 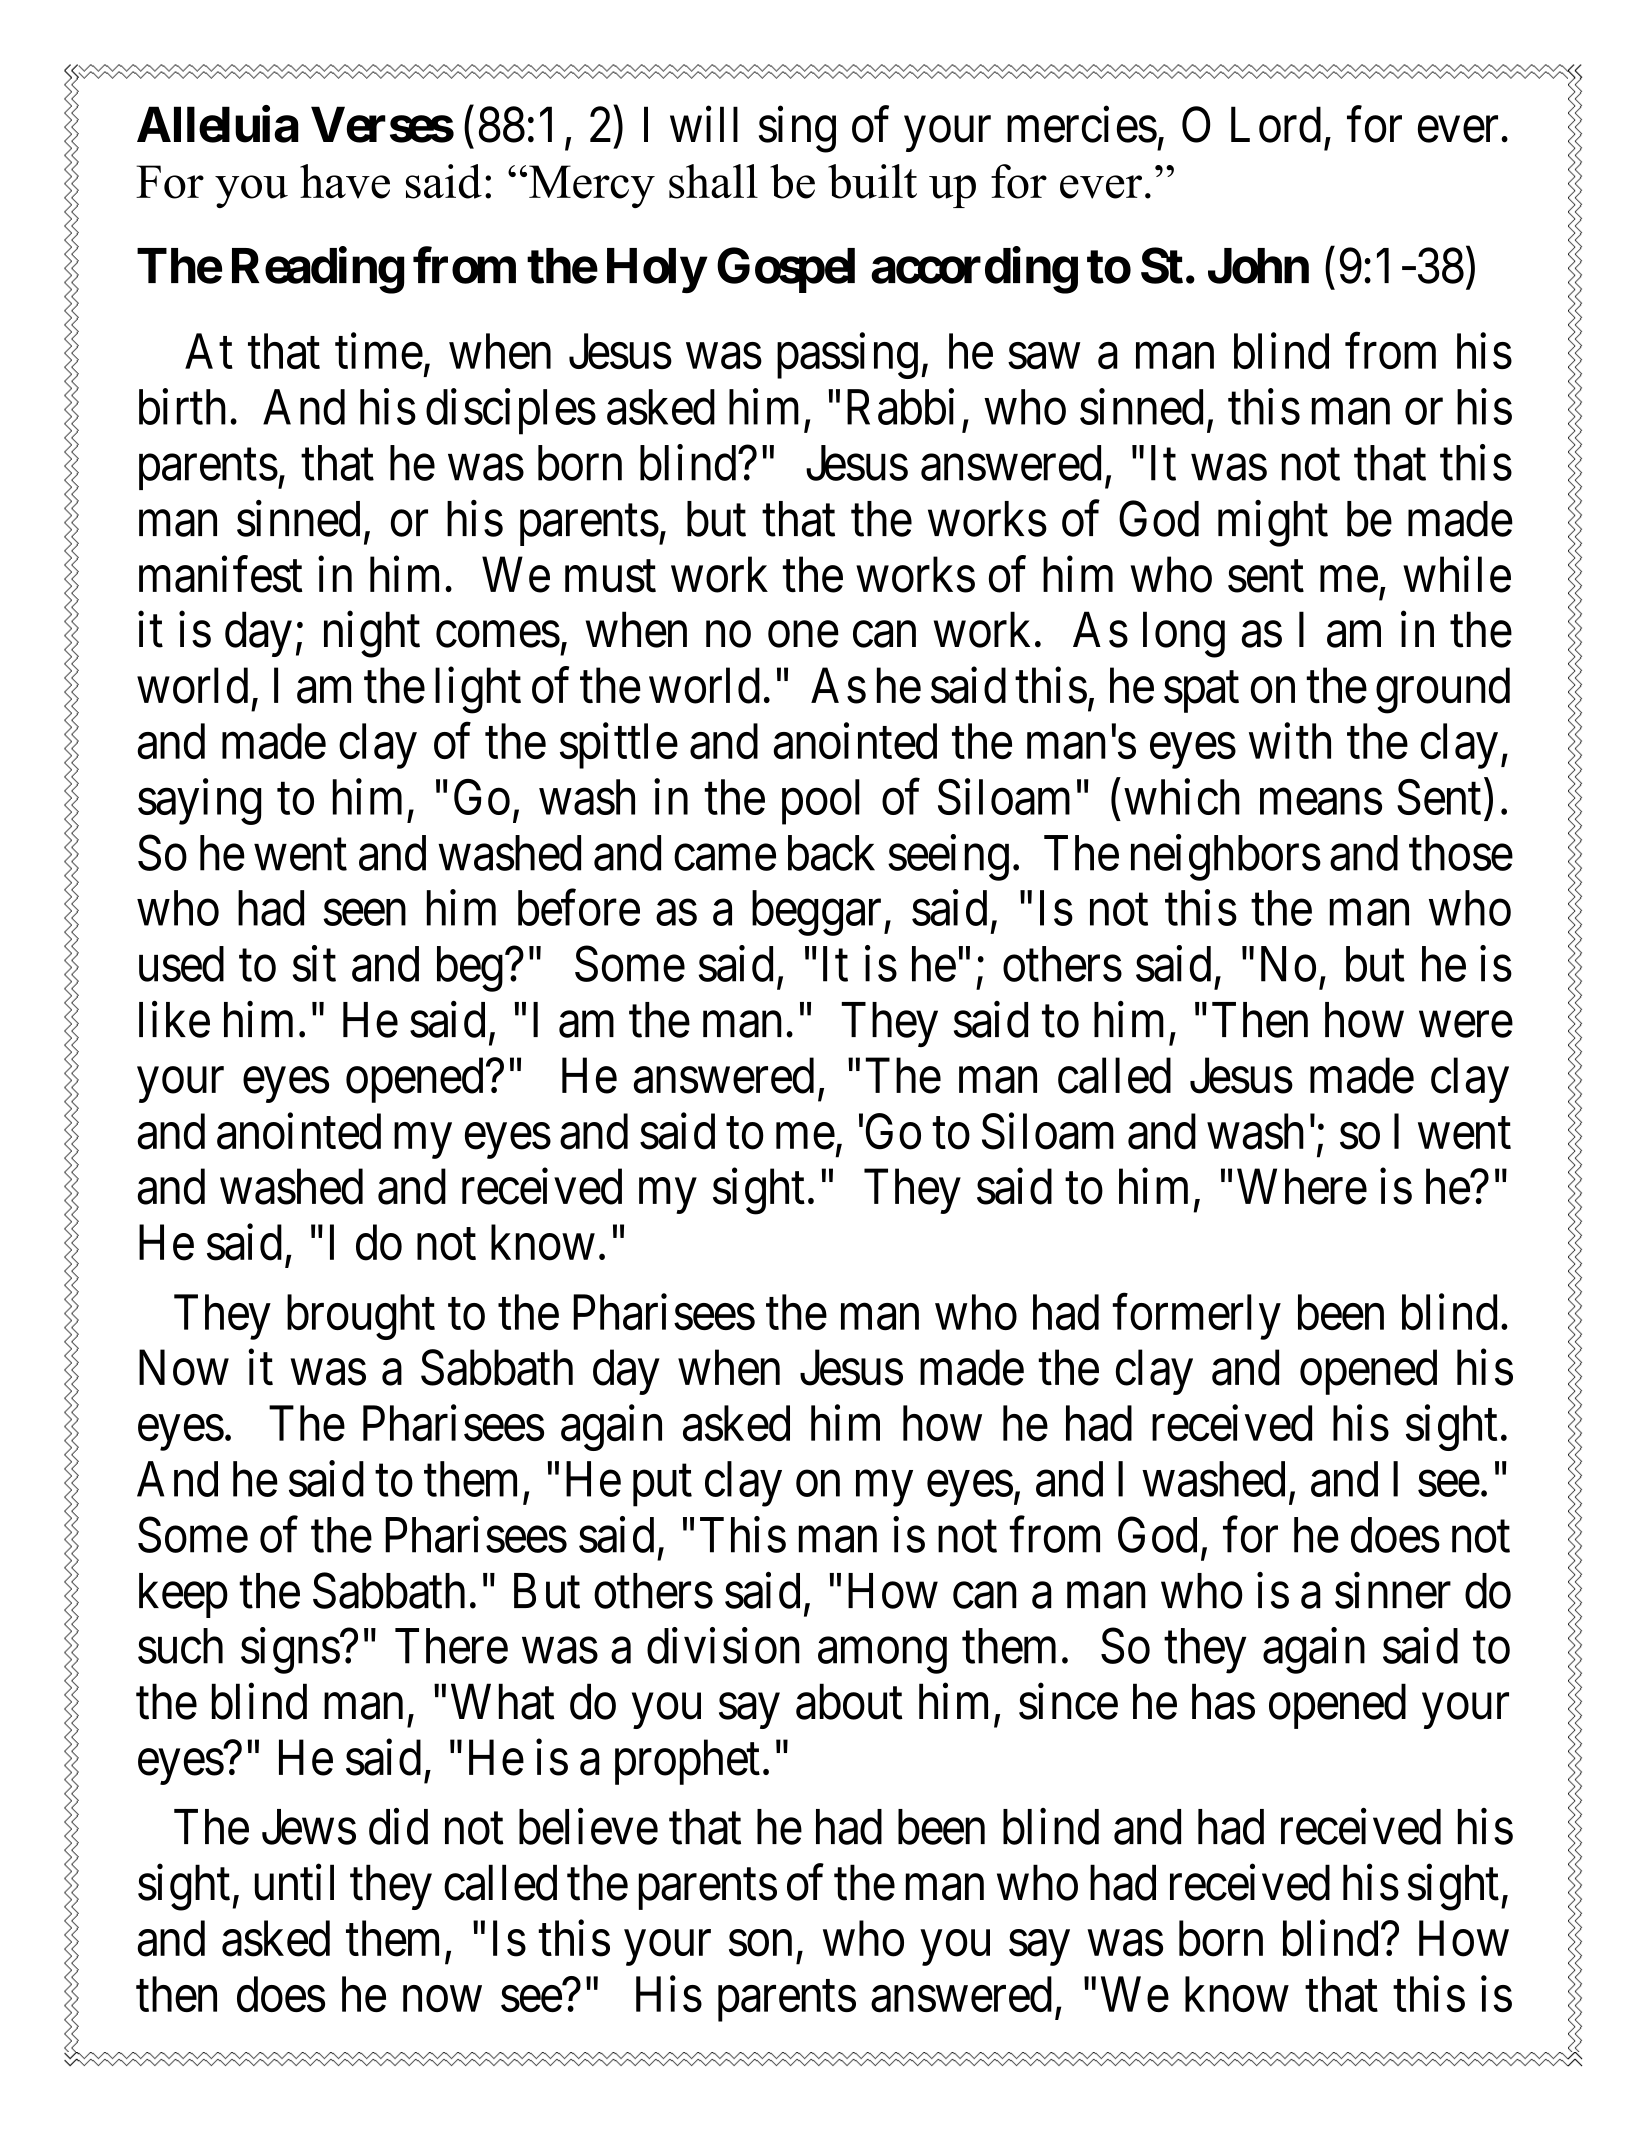 I want to click on have, so click(x=345, y=181).
